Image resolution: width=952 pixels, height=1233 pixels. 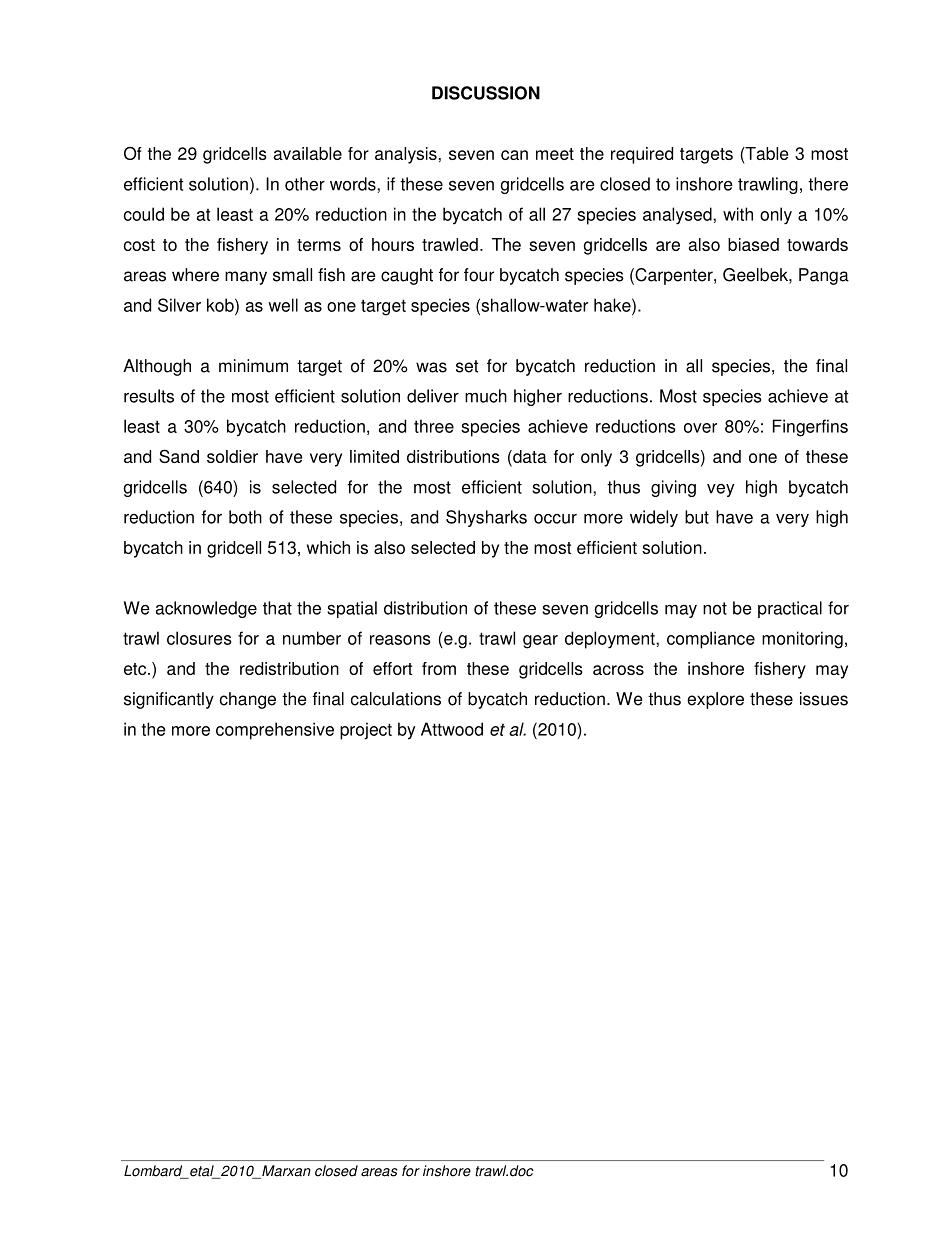 What do you see at coordinates (232, 456) in the screenshot?
I see `soldier` at bounding box center [232, 456].
